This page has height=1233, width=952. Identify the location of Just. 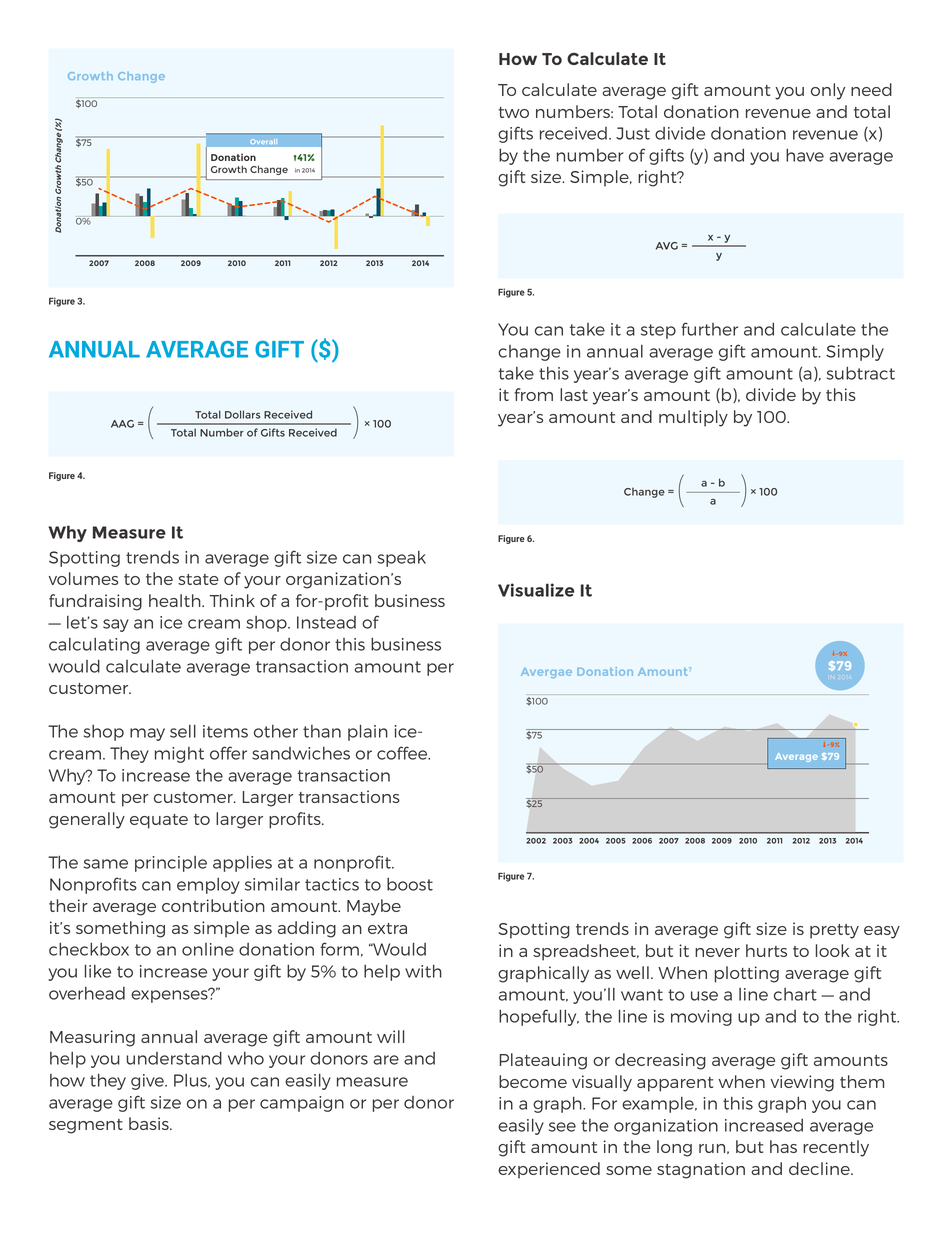
(633, 133).
